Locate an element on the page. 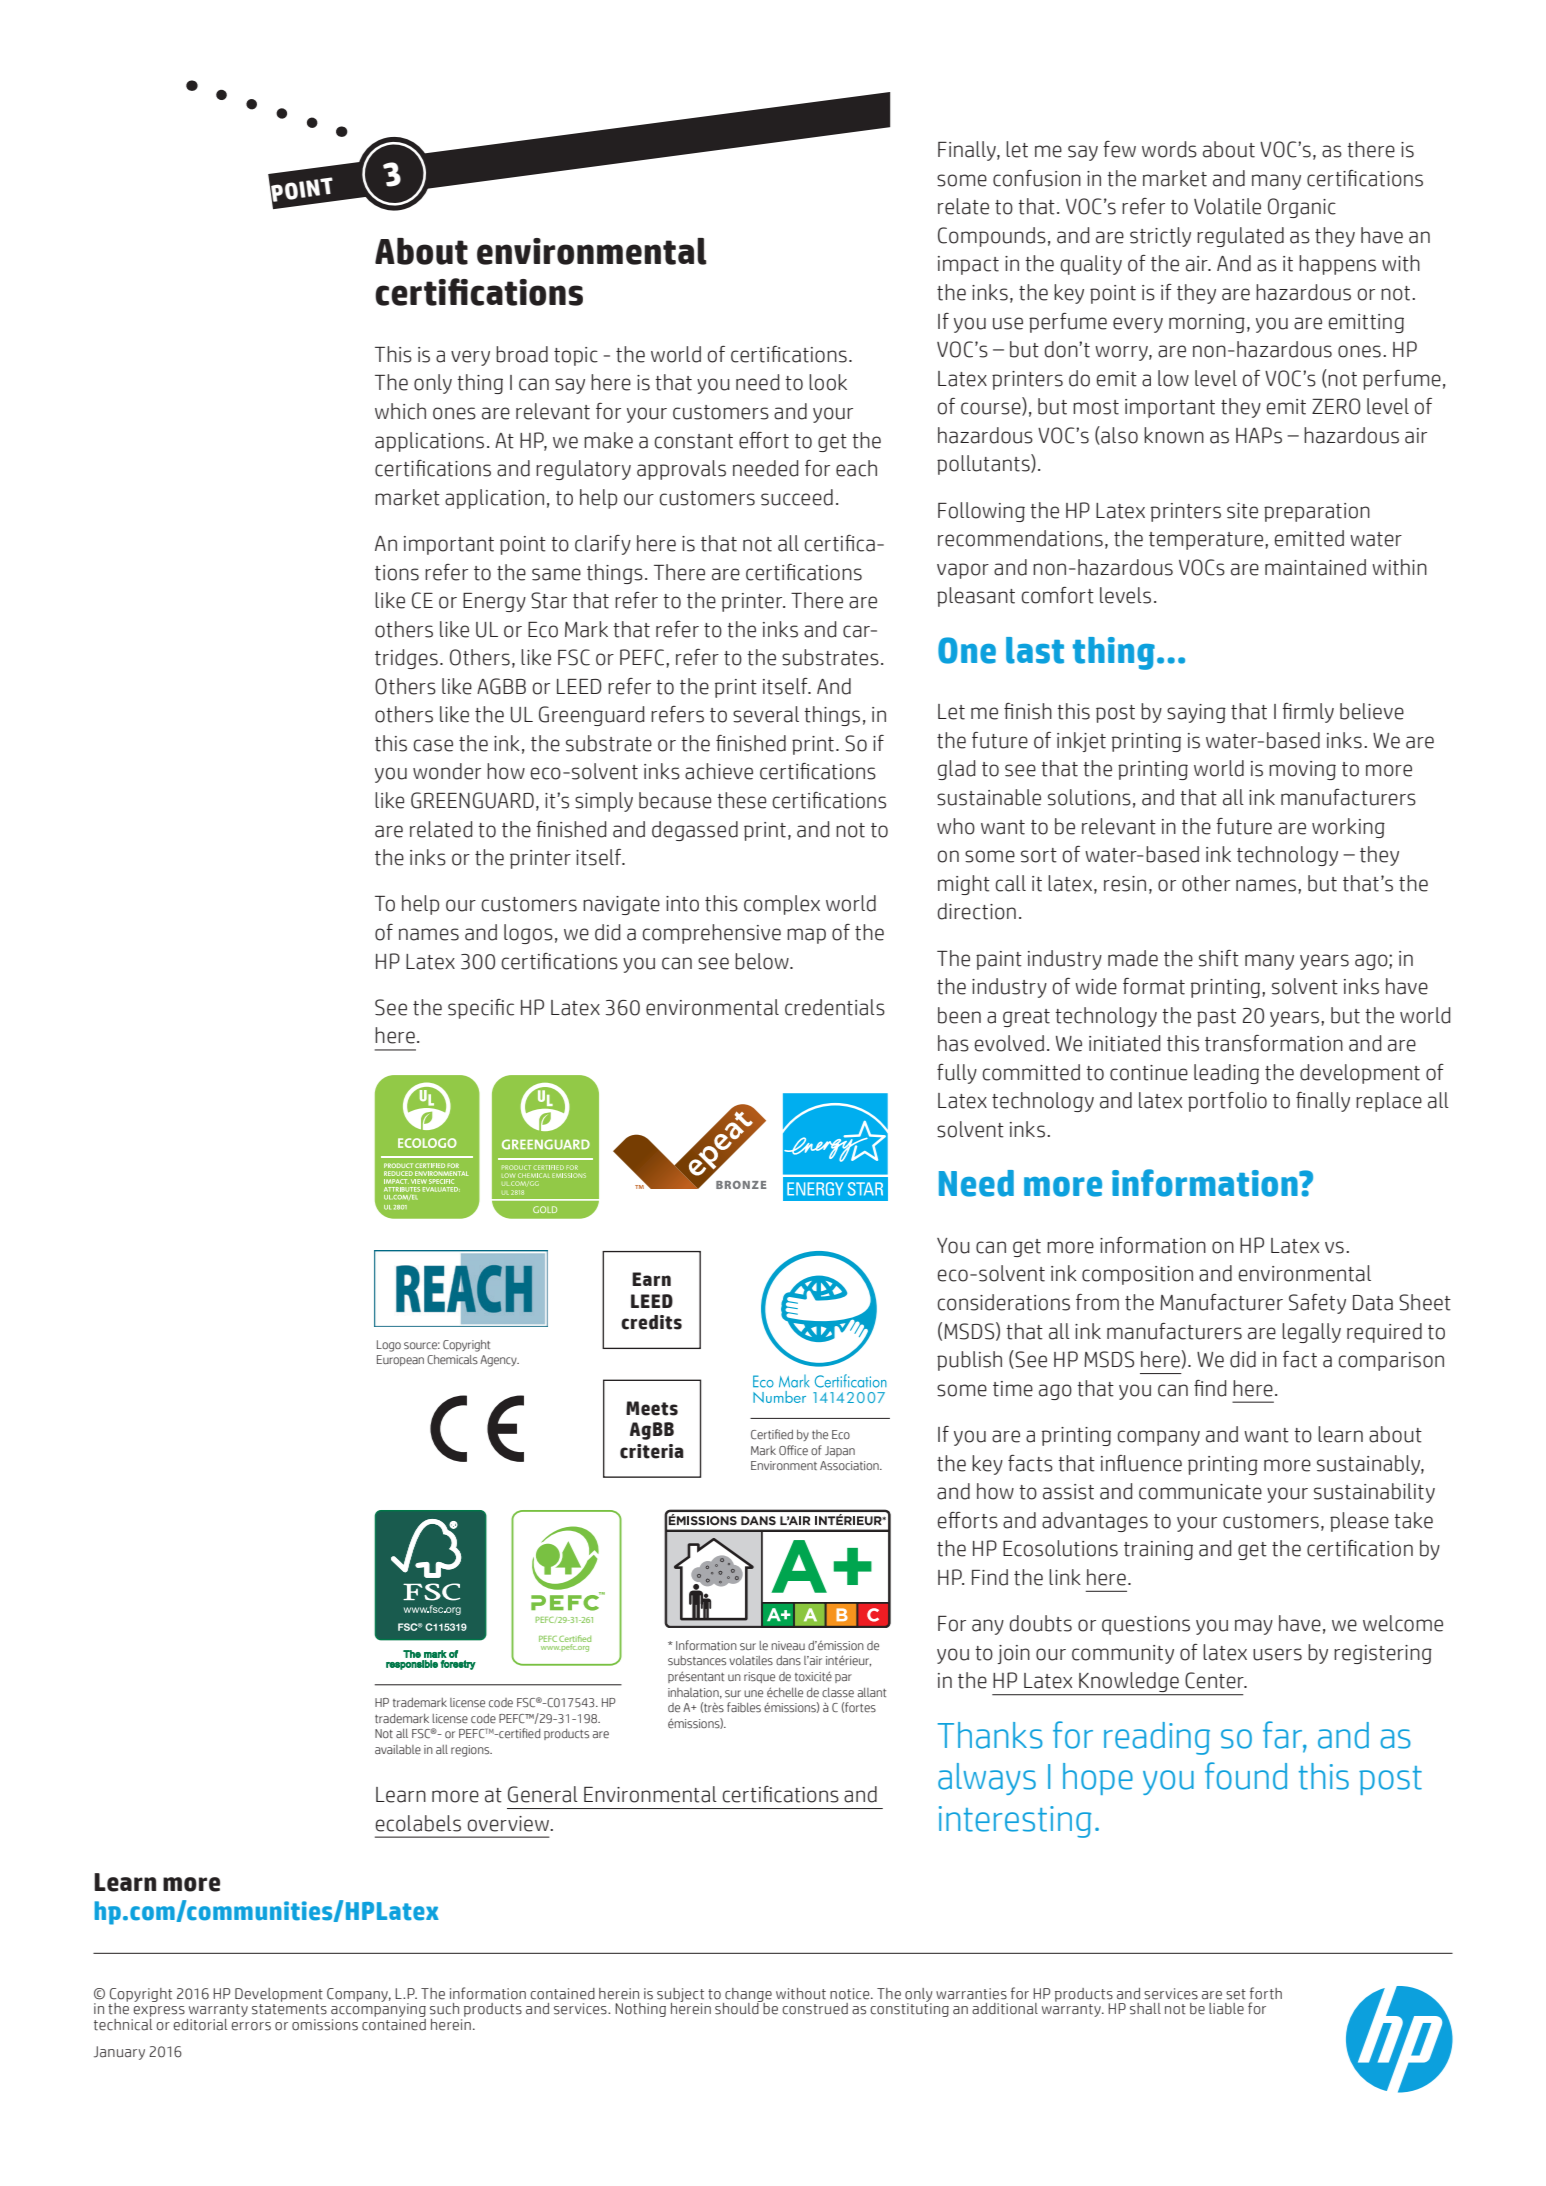  which is located at coordinates (400, 411).
